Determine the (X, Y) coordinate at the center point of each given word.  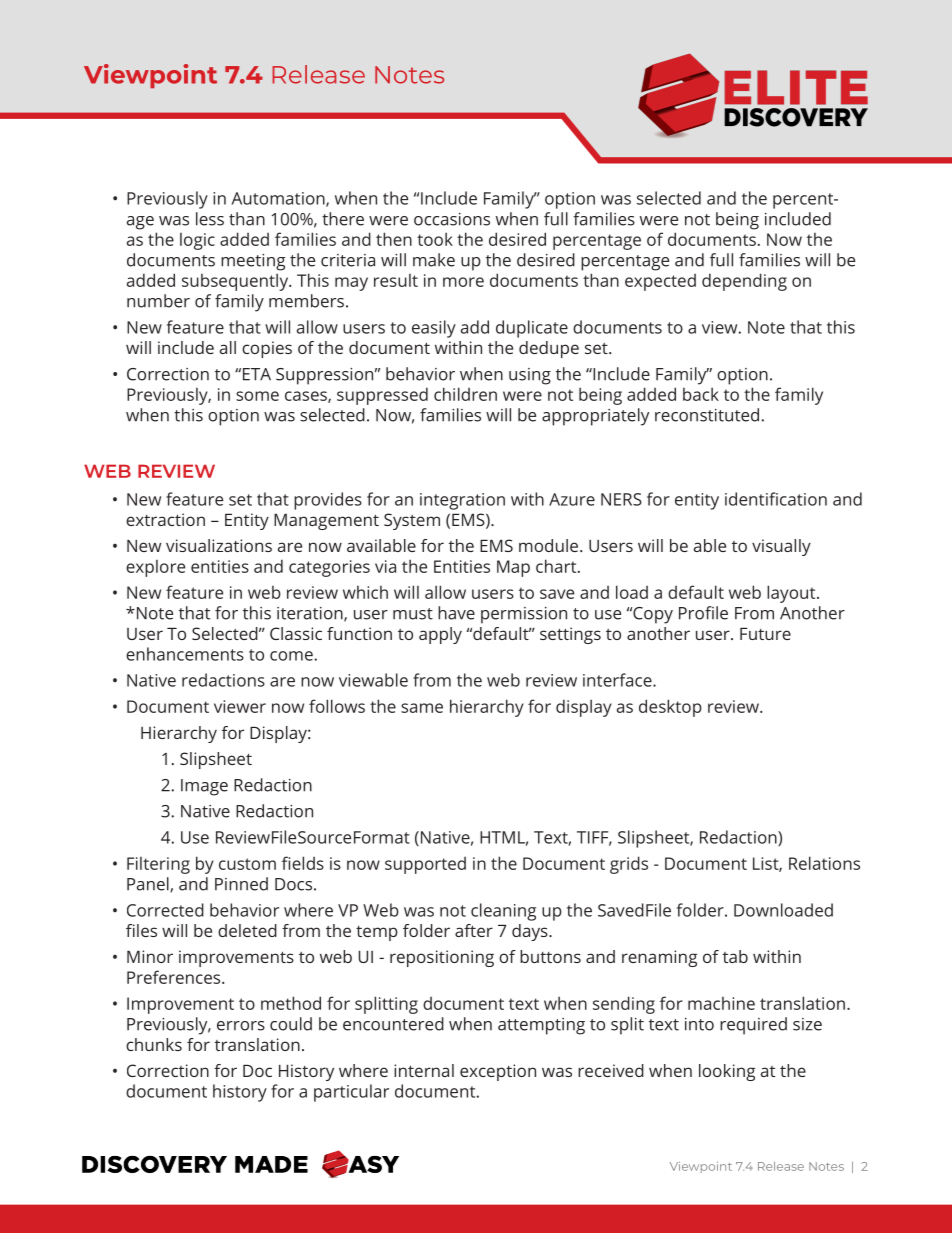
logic (197, 241)
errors (241, 1026)
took (435, 239)
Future (765, 633)
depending (744, 282)
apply (440, 635)
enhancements (185, 654)
